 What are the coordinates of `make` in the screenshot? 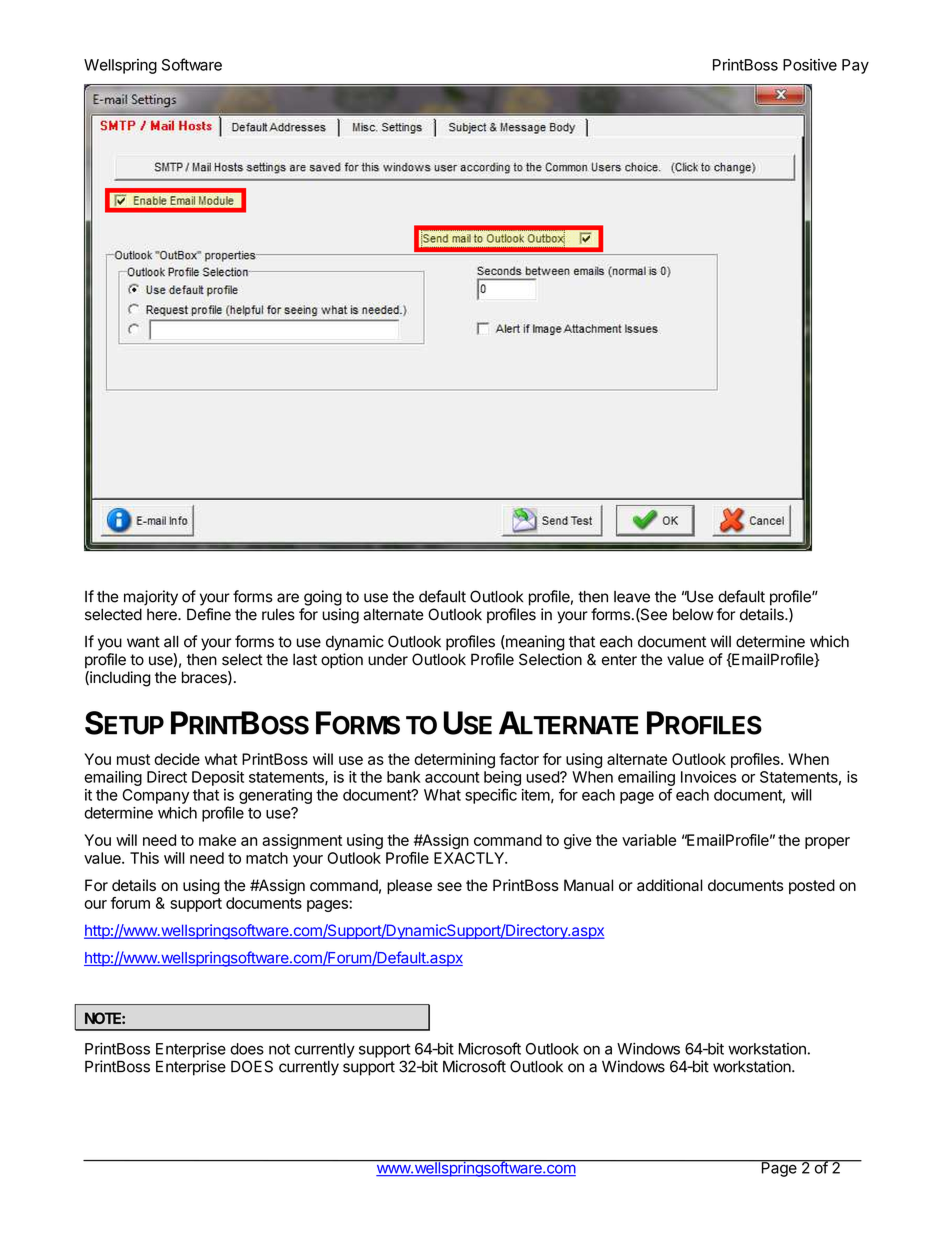 It's located at (217, 840).
